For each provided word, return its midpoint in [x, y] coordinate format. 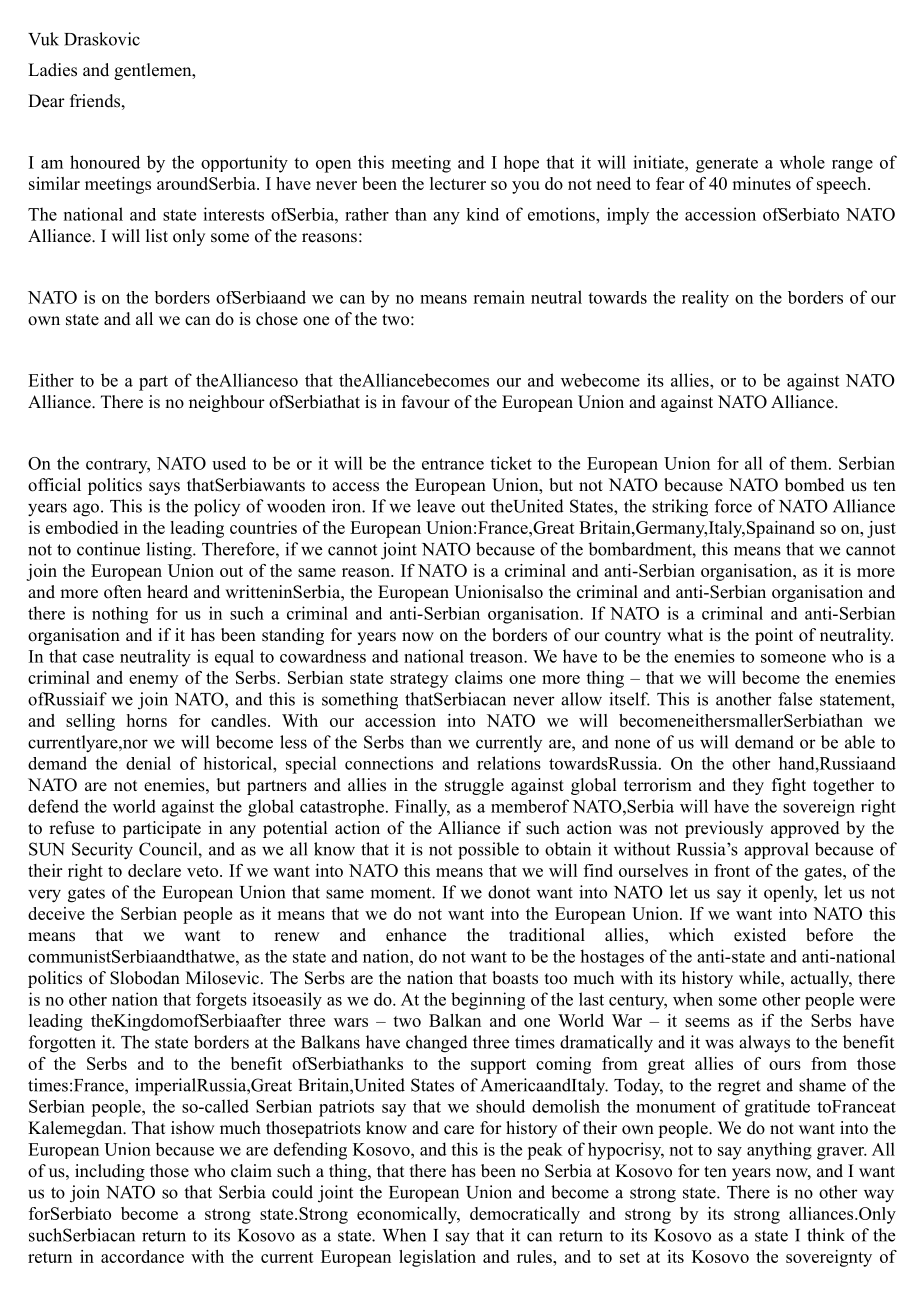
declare [154, 870]
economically [408, 1215]
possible [488, 851]
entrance [453, 464]
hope [521, 163]
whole [802, 162]
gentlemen [154, 71]
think [826, 1235]
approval [776, 850]
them [810, 463]
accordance [142, 1256]
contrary [118, 466]
